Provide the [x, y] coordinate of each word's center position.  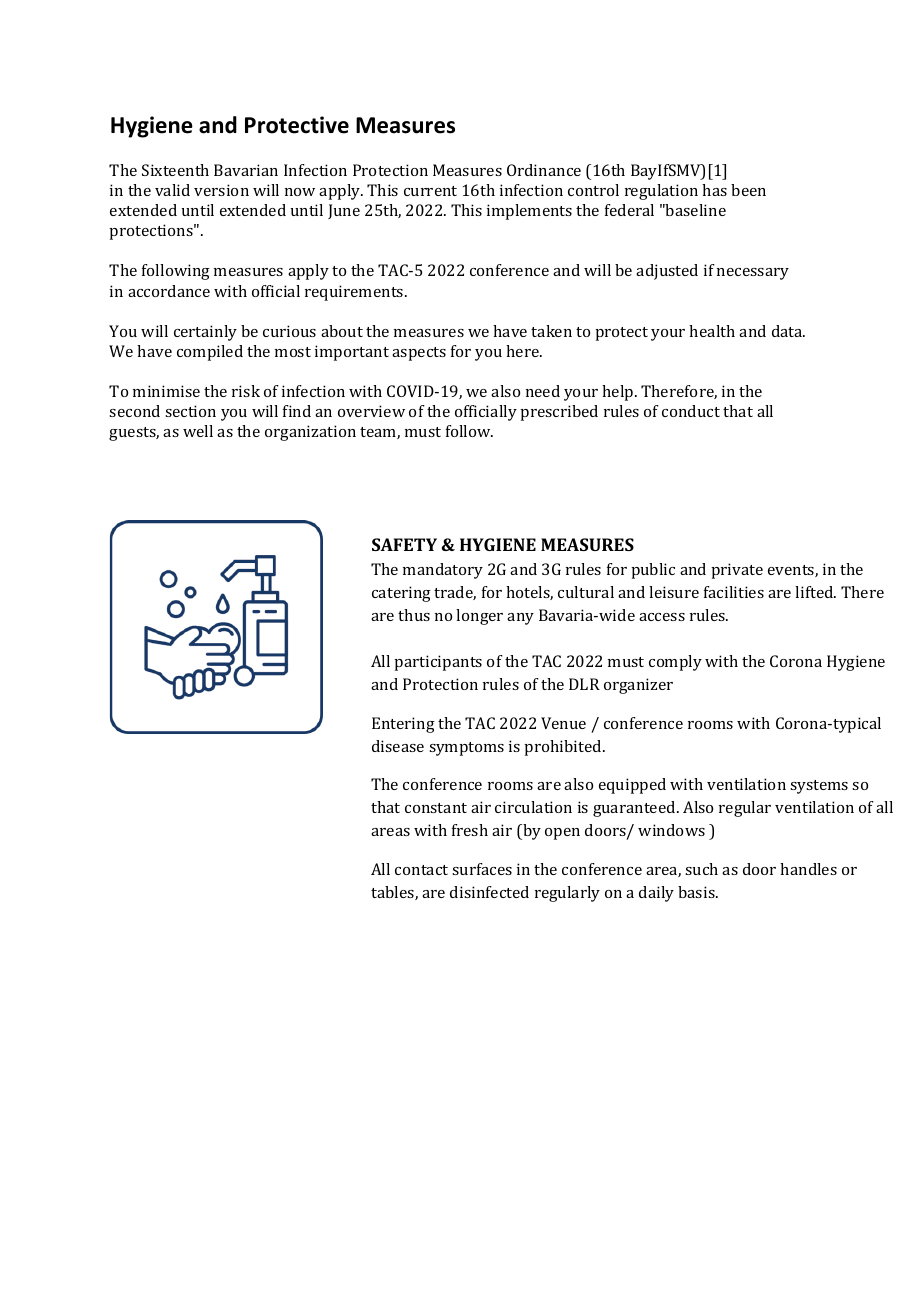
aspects [419, 354]
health [712, 331]
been [748, 190]
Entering [403, 725]
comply [675, 663]
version [221, 190]
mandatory [443, 571]
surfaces [482, 869]
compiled [210, 353]
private [737, 571]
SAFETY [404, 544]
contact [421, 870]
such [701, 869]
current [430, 191]
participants [438, 663]
